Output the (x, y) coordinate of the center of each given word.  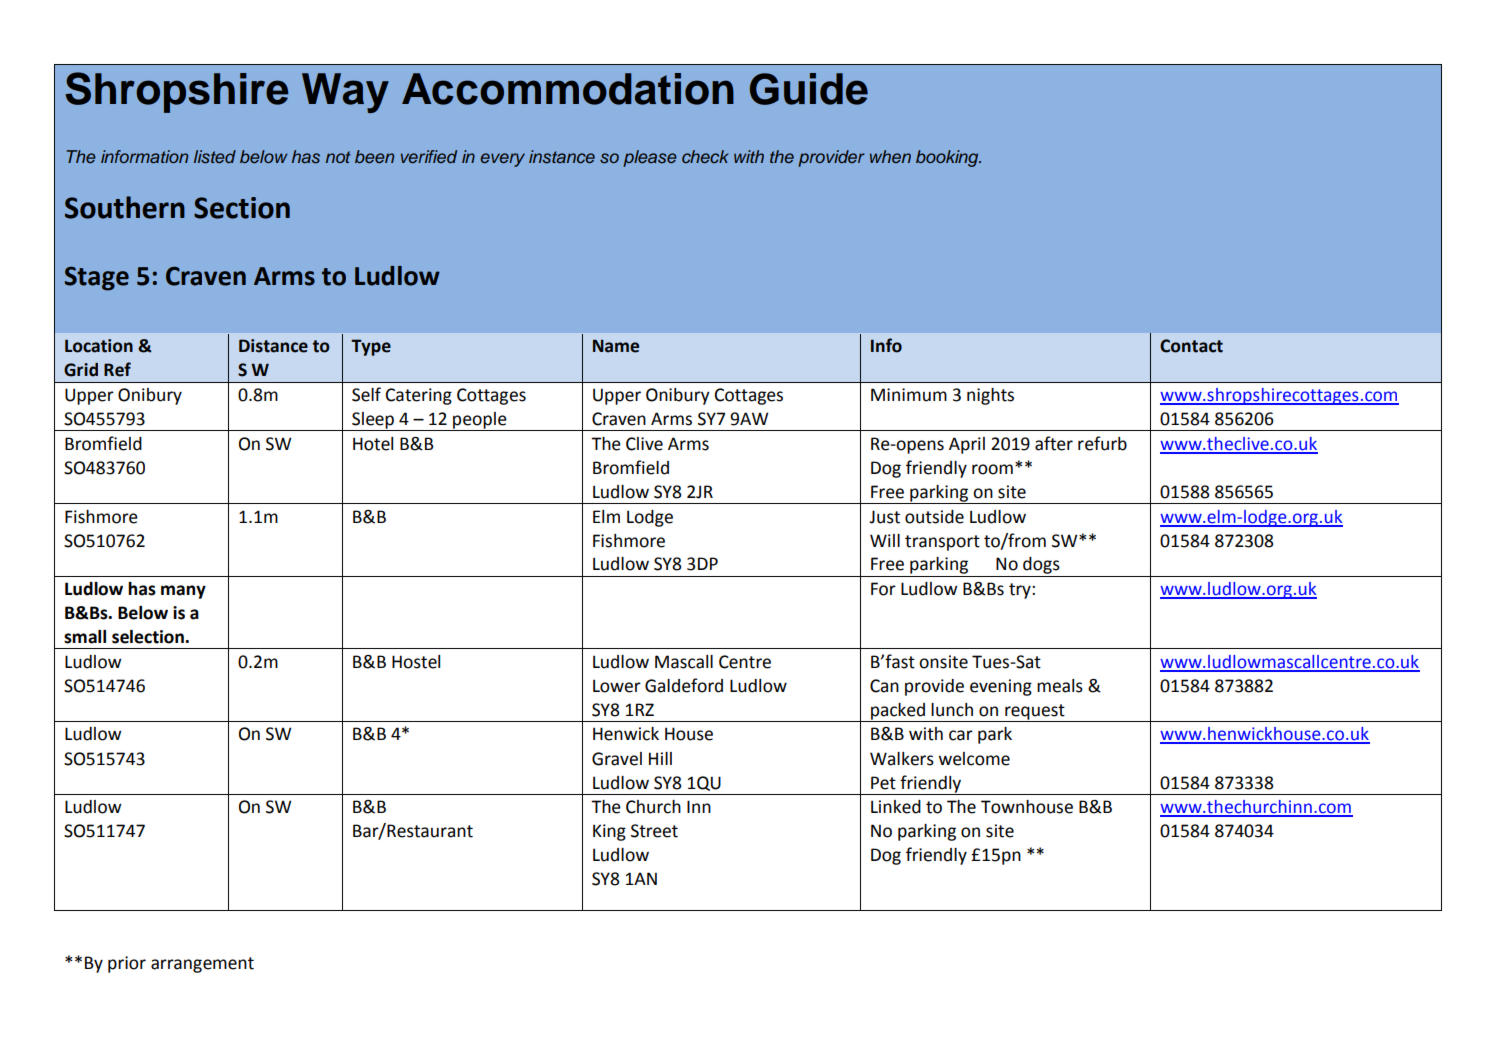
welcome (974, 759)
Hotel (373, 444)
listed (215, 157)
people (480, 421)
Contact (1191, 346)
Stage (97, 279)
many (183, 592)
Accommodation (568, 89)
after (1054, 443)
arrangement (202, 965)
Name (616, 346)
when (890, 156)
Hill (660, 758)
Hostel (416, 662)
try (1021, 591)
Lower (617, 686)
